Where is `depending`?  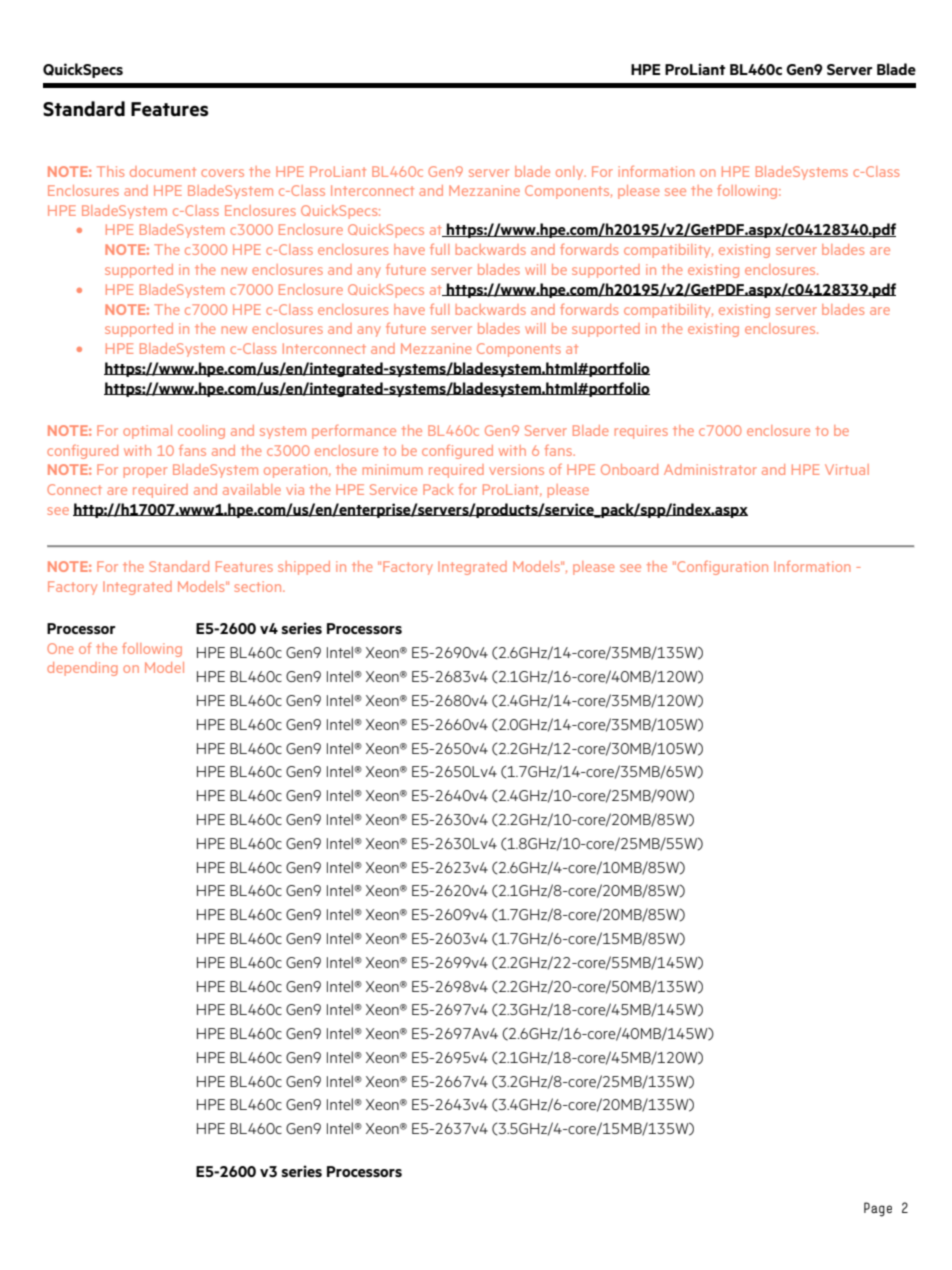
depending is located at coordinates (82, 669).
